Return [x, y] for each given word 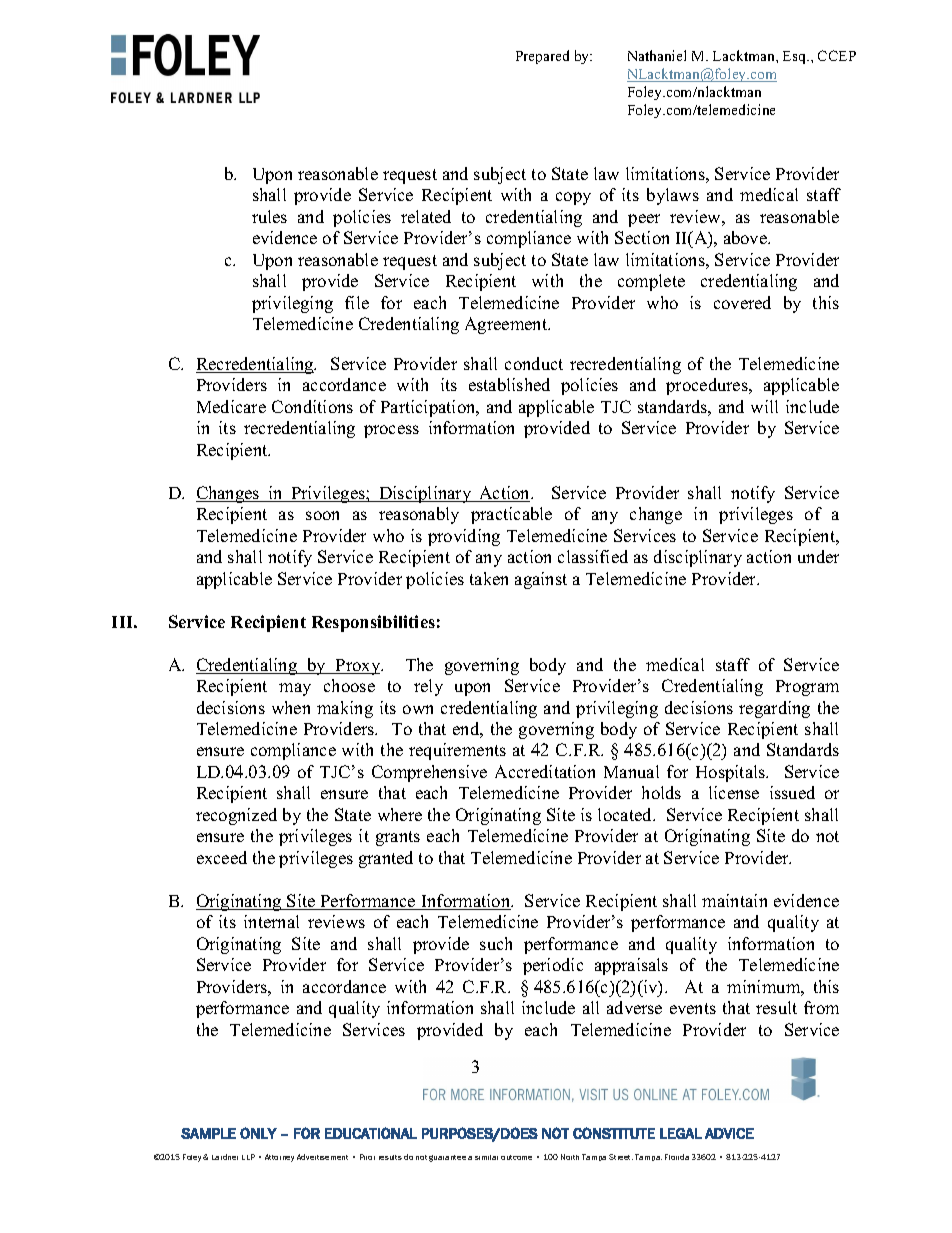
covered [742, 302]
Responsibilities [373, 623]
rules [269, 216]
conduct [534, 363]
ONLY [258, 1133]
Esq [796, 57]
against [541, 580]
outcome [516, 1157]
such [496, 943]
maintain [734, 900]
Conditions [312, 406]
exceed [222, 857]
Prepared [542, 57]
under [818, 556]
